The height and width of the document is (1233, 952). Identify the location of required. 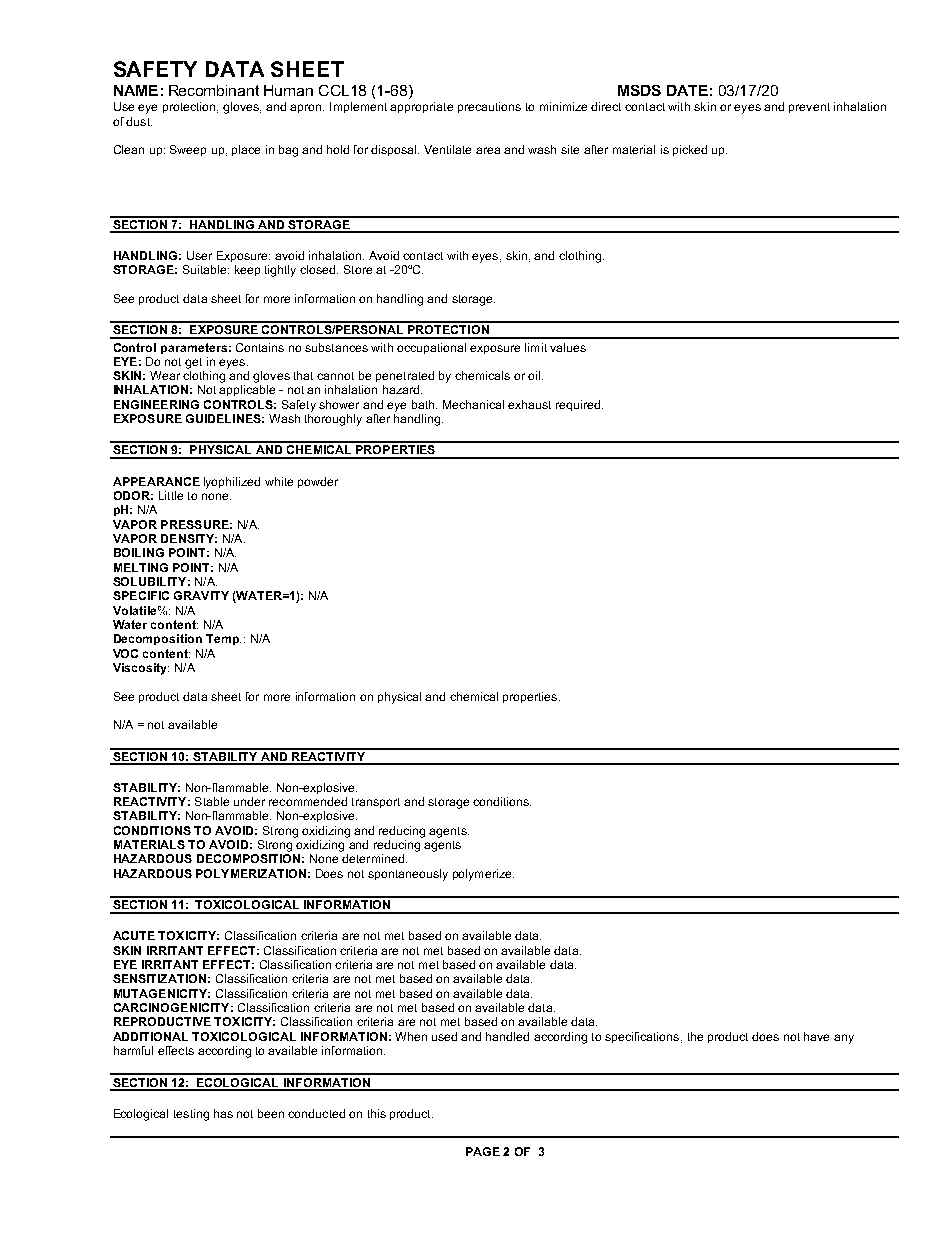
(579, 405).
